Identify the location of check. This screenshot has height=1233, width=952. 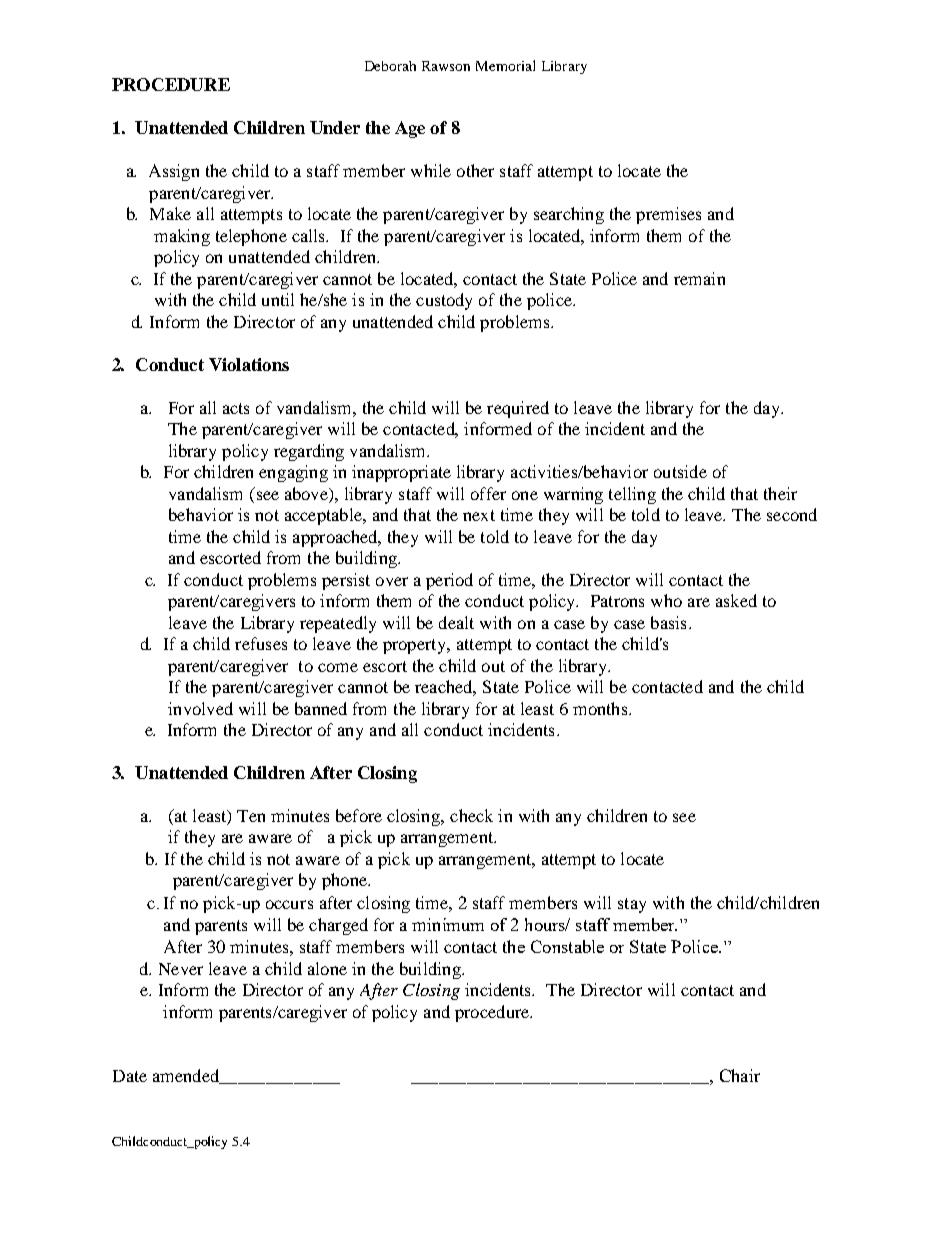
(471, 815).
